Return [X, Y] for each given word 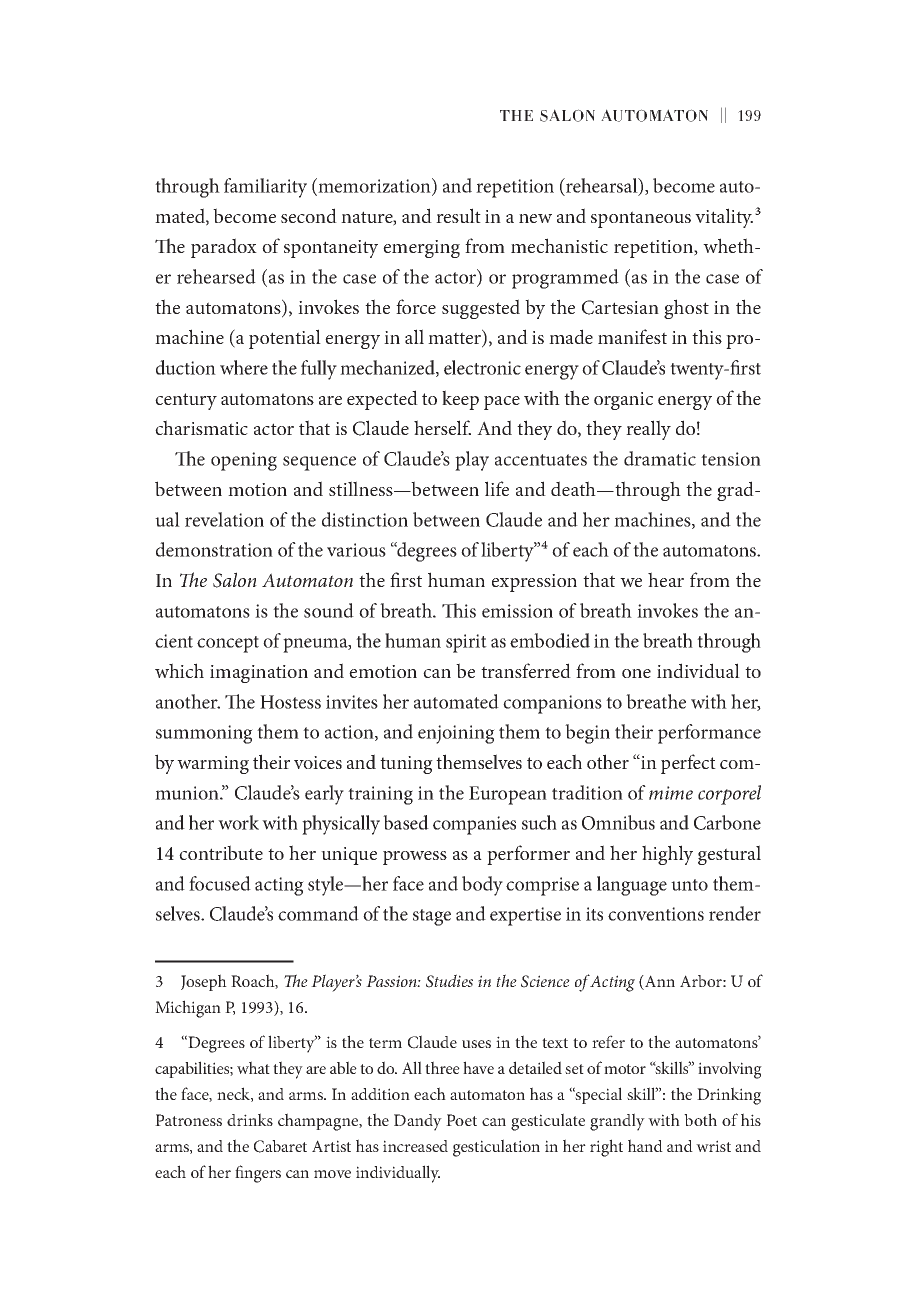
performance [709, 734]
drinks [250, 1119]
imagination [259, 674]
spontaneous [641, 219]
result [458, 215]
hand [645, 1145]
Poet [461, 1120]
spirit [466, 643]
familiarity [265, 188]
